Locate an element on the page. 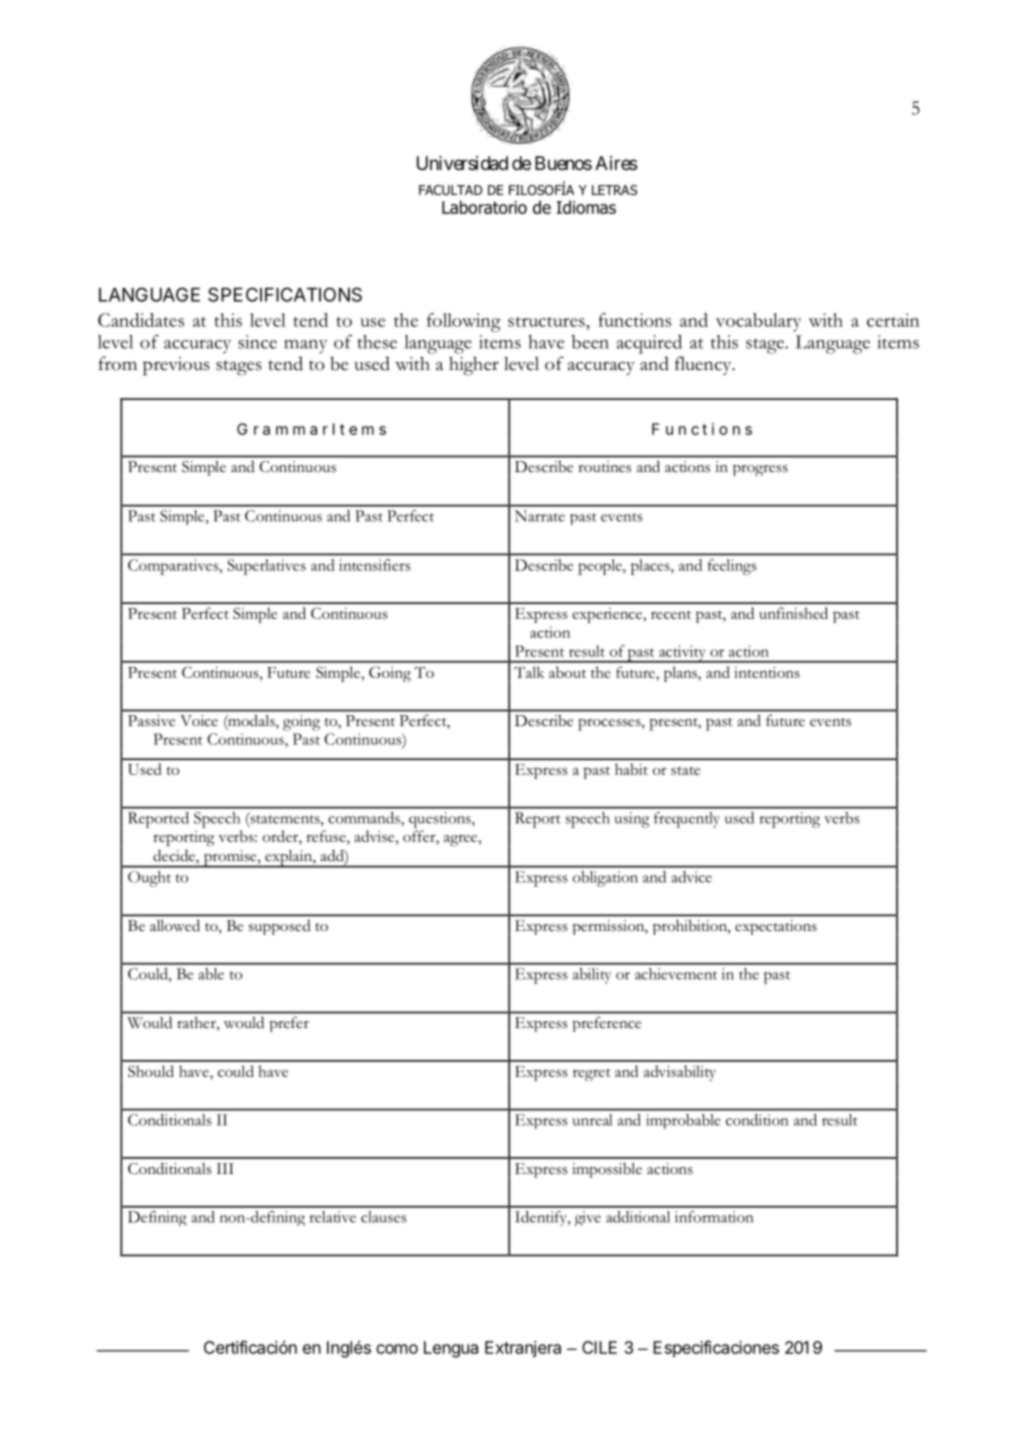 Image resolution: width=1016 pixels, height=1437 pixels. Narrate is located at coordinates (540, 516).
